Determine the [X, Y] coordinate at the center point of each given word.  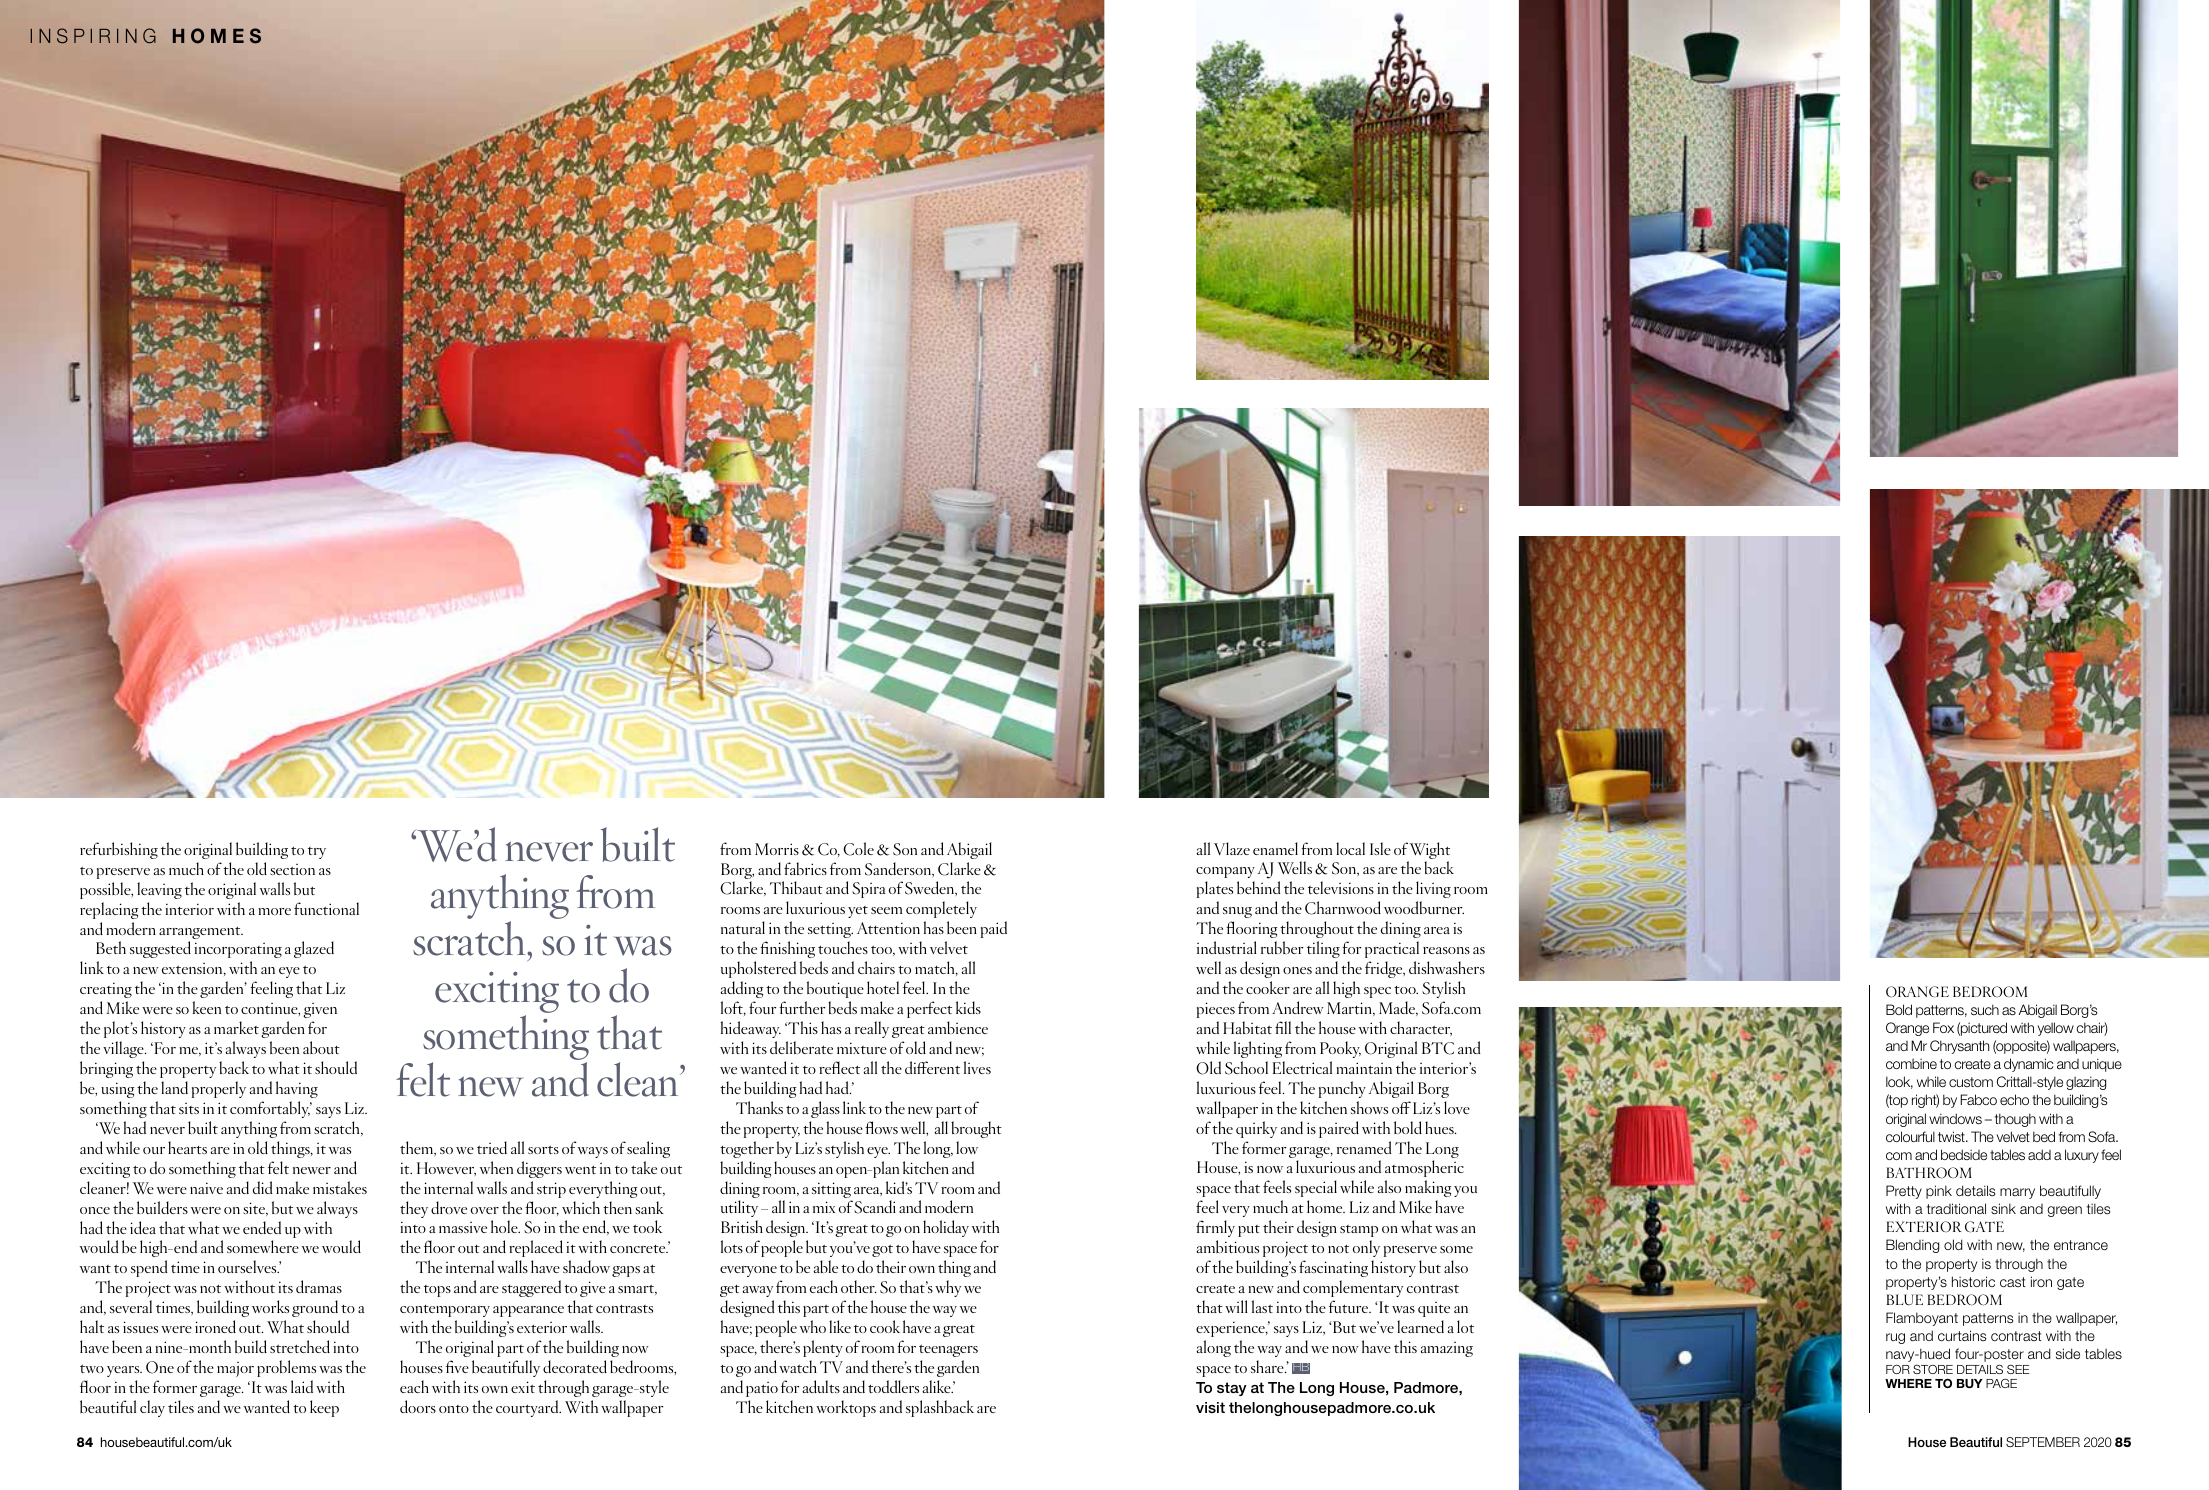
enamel [1275, 848]
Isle [1380, 848]
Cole [858, 849]
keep [324, 1408]
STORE [1933, 1369]
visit [1210, 1407]
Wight [1429, 852]
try [317, 853]
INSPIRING [93, 35]
